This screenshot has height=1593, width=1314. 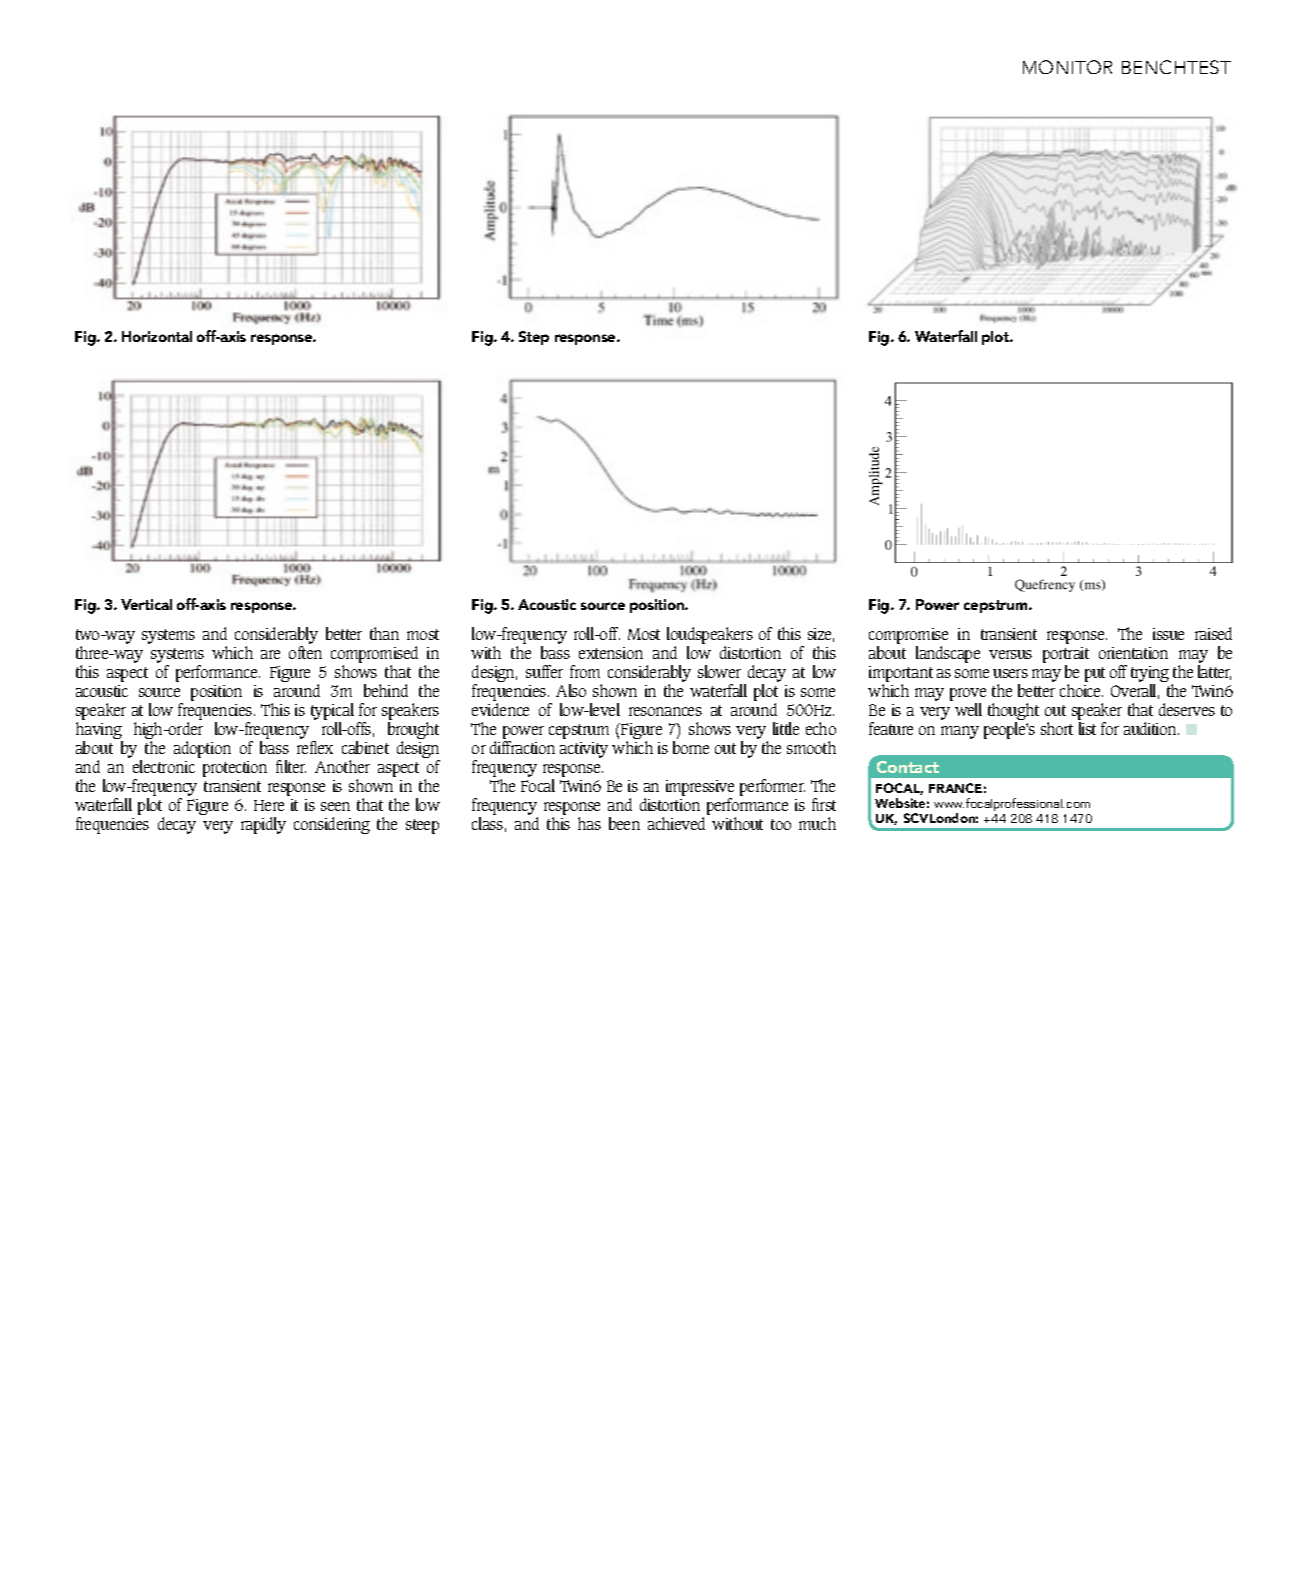 I want to click on impressive, so click(x=700, y=789).
